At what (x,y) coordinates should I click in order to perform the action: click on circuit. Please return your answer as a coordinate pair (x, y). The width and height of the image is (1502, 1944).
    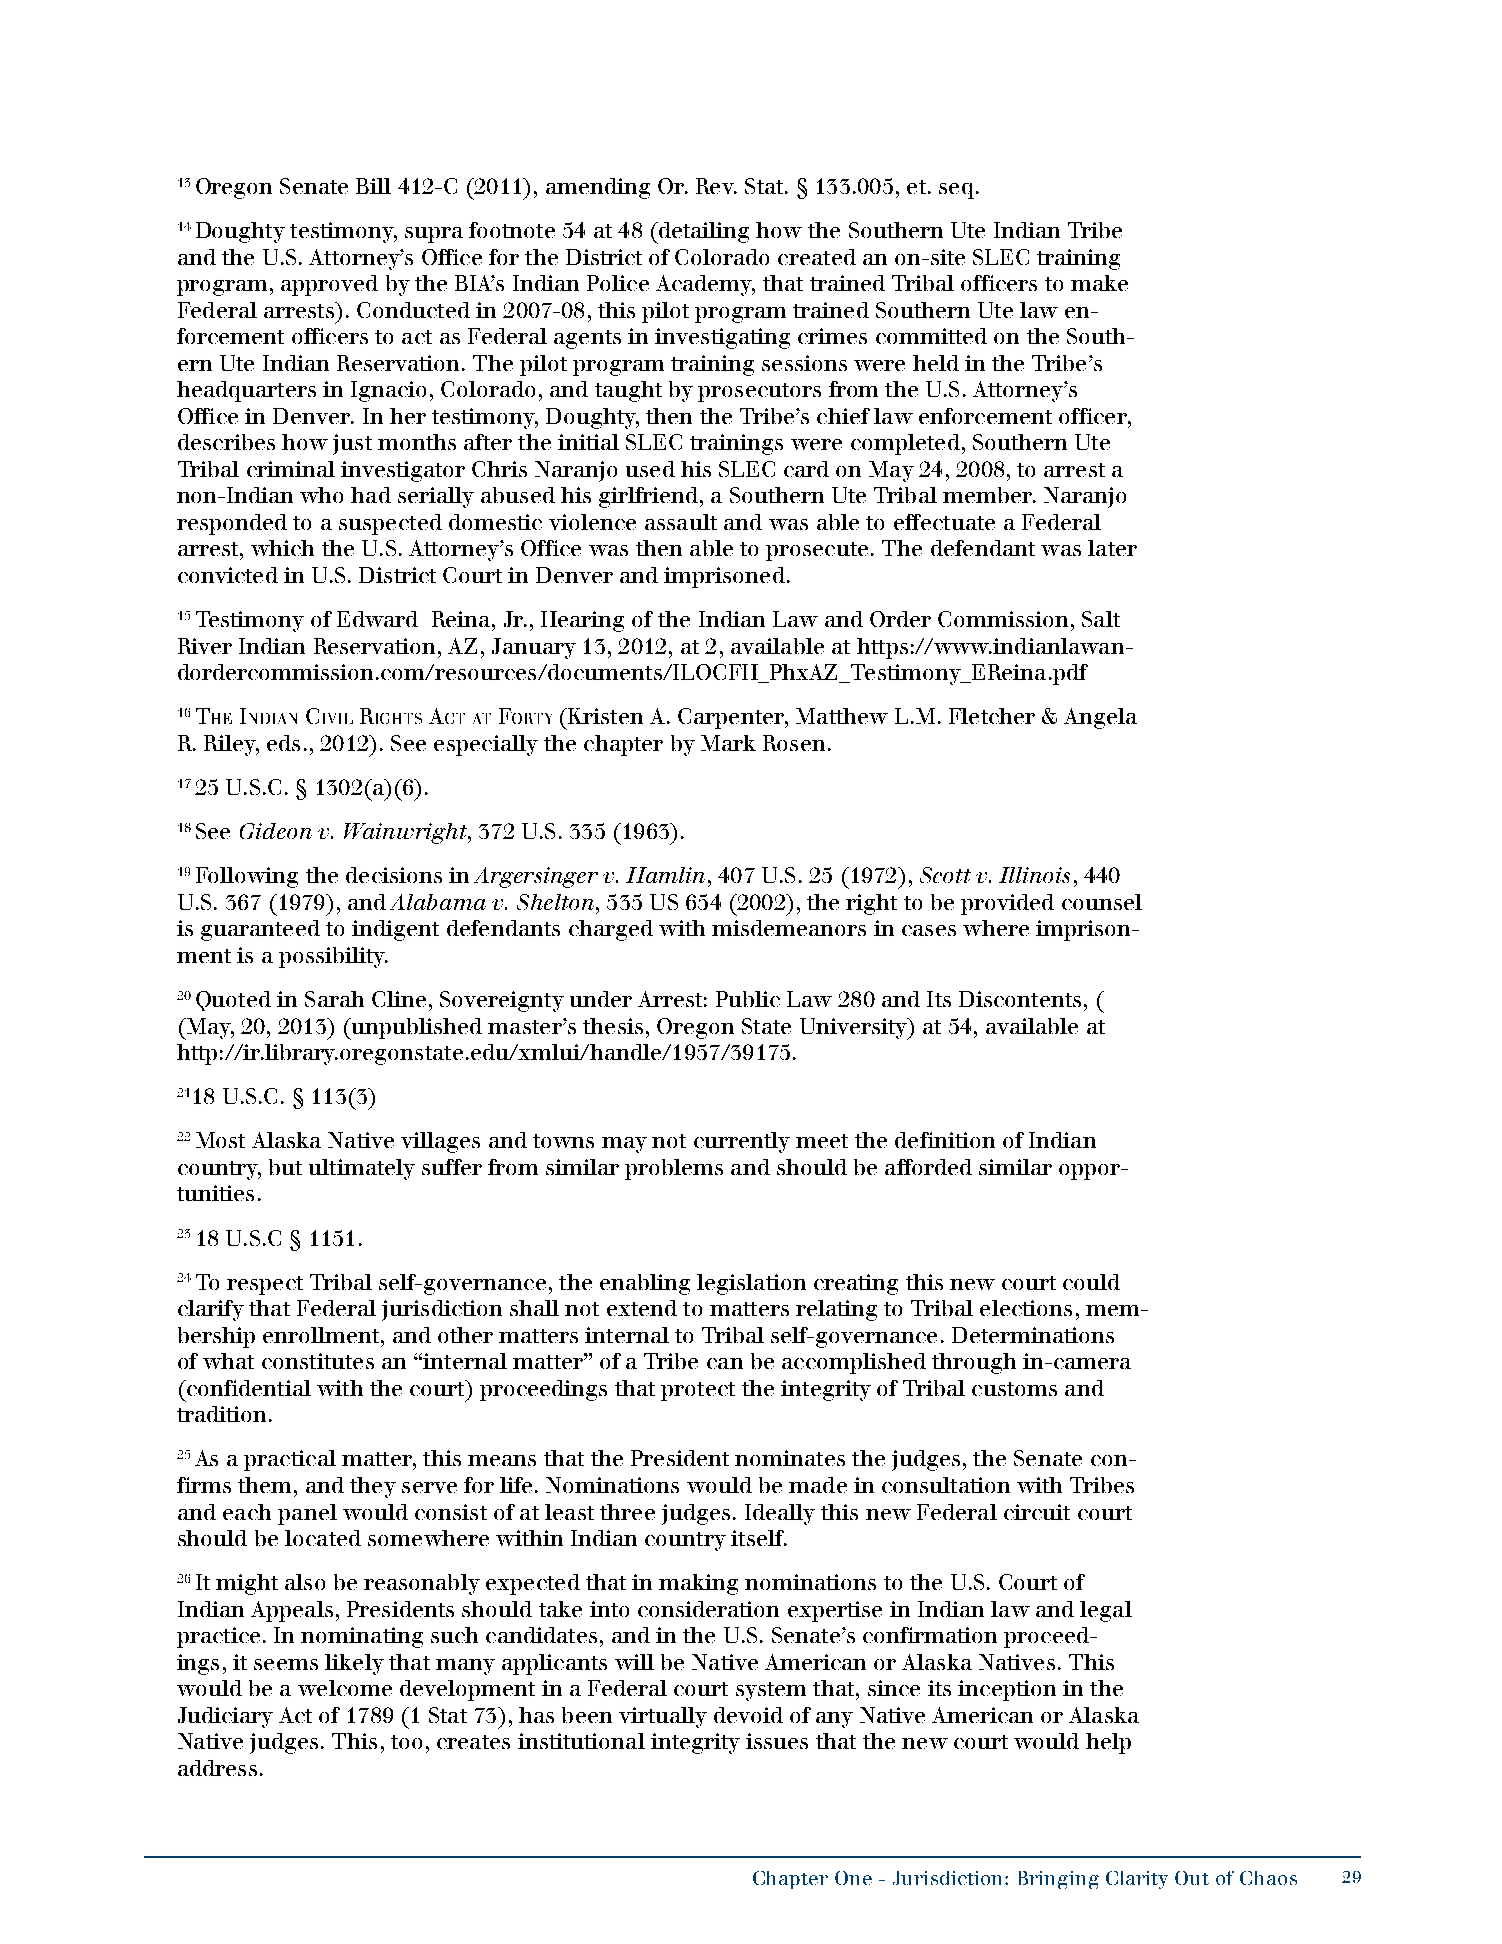
    Looking at the image, I should click on (1037, 1512).
